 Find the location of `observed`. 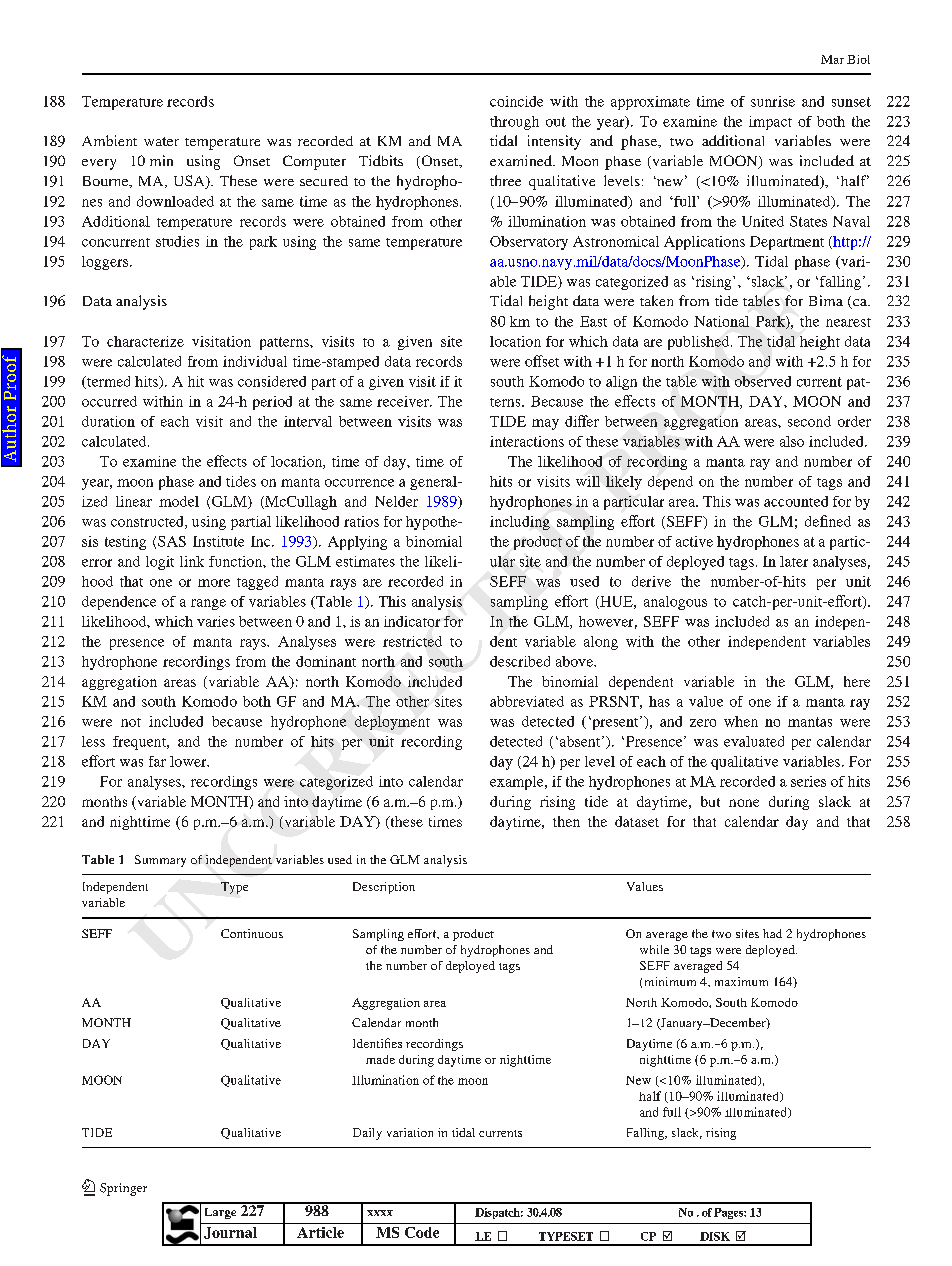

observed is located at coordinates (763, 381).
